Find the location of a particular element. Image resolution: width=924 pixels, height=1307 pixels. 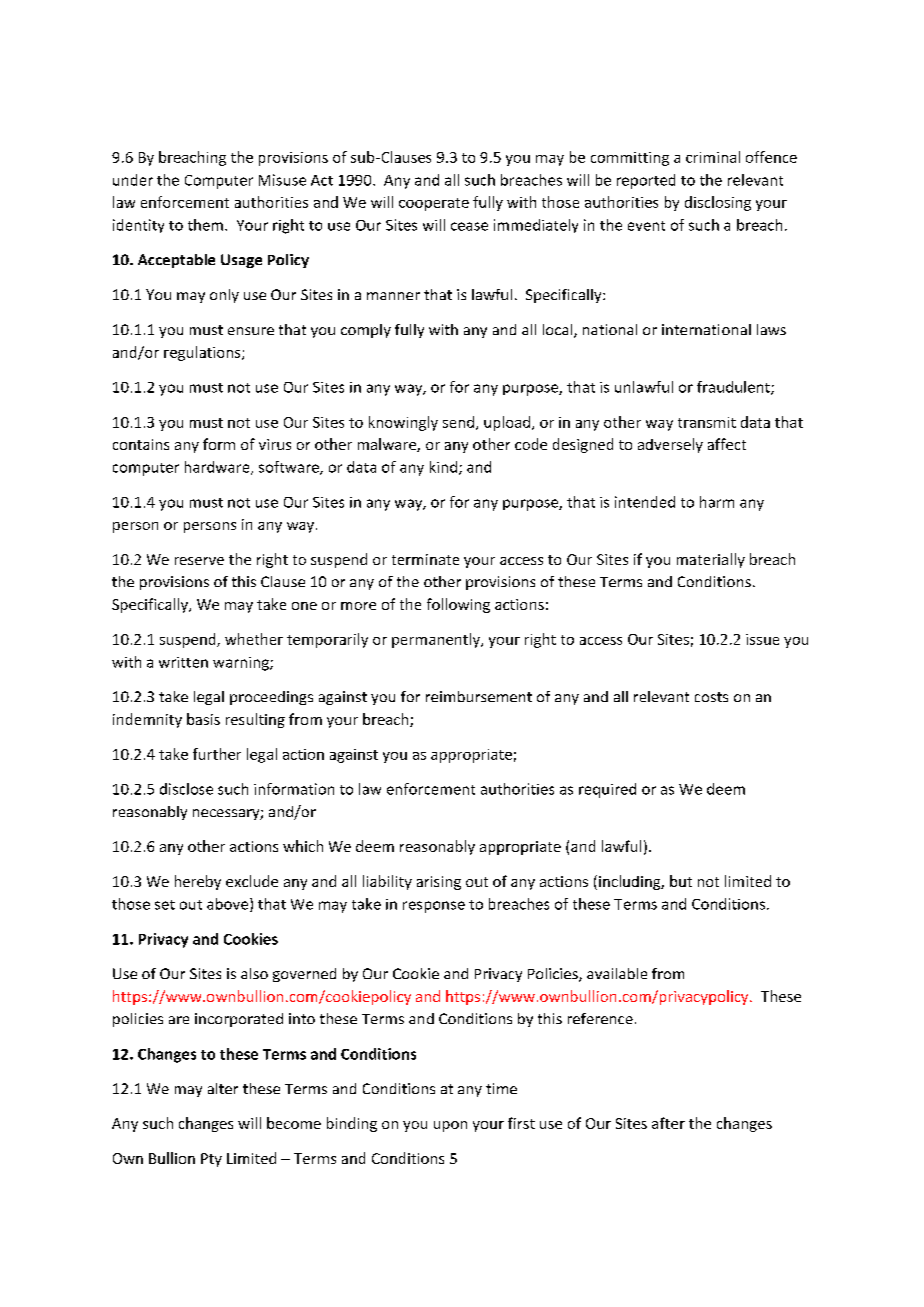

them is located at coordinates (205, 225).
